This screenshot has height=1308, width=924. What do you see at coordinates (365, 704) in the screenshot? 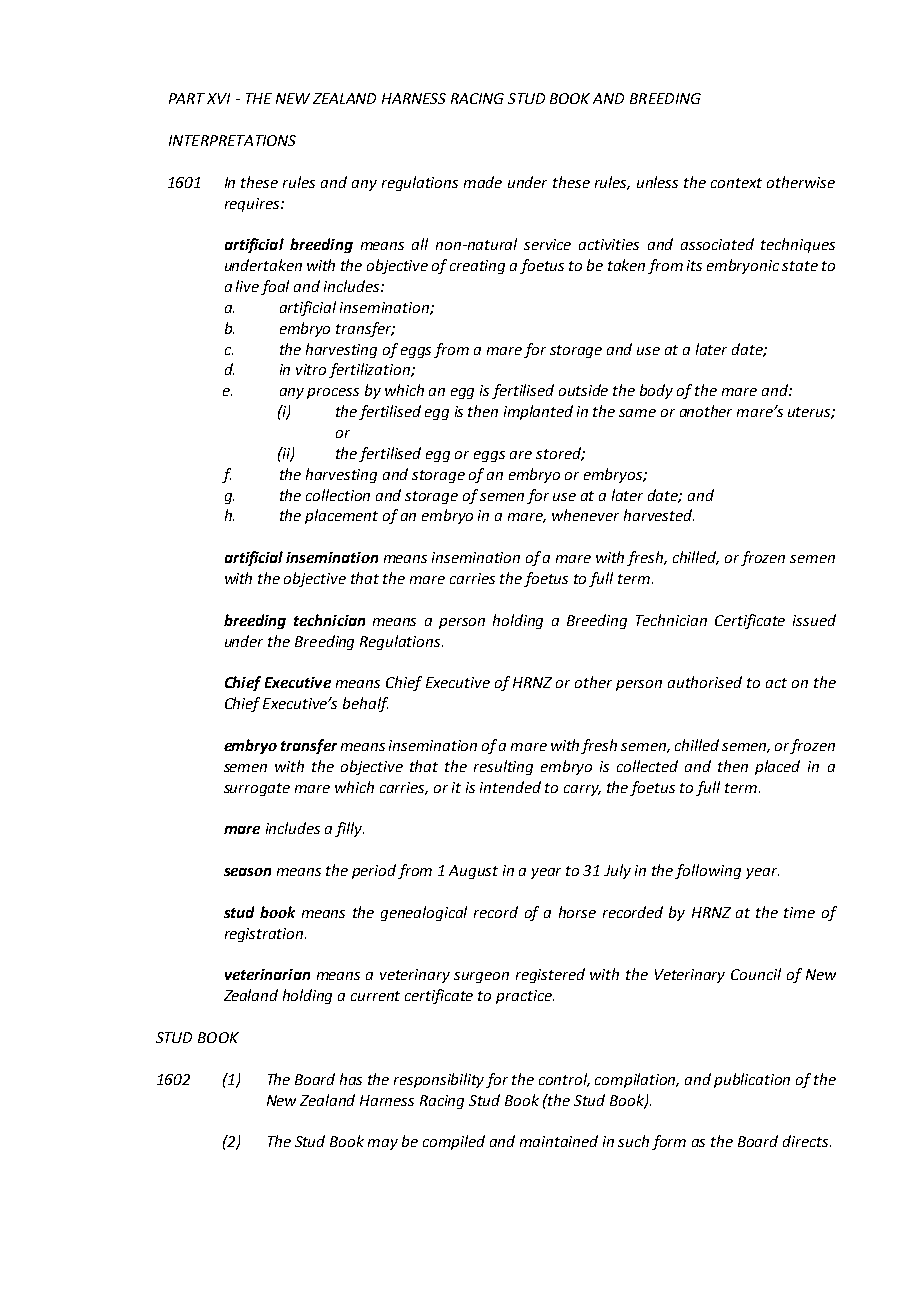
I see `behalf` at bounding box center [365, 704].
